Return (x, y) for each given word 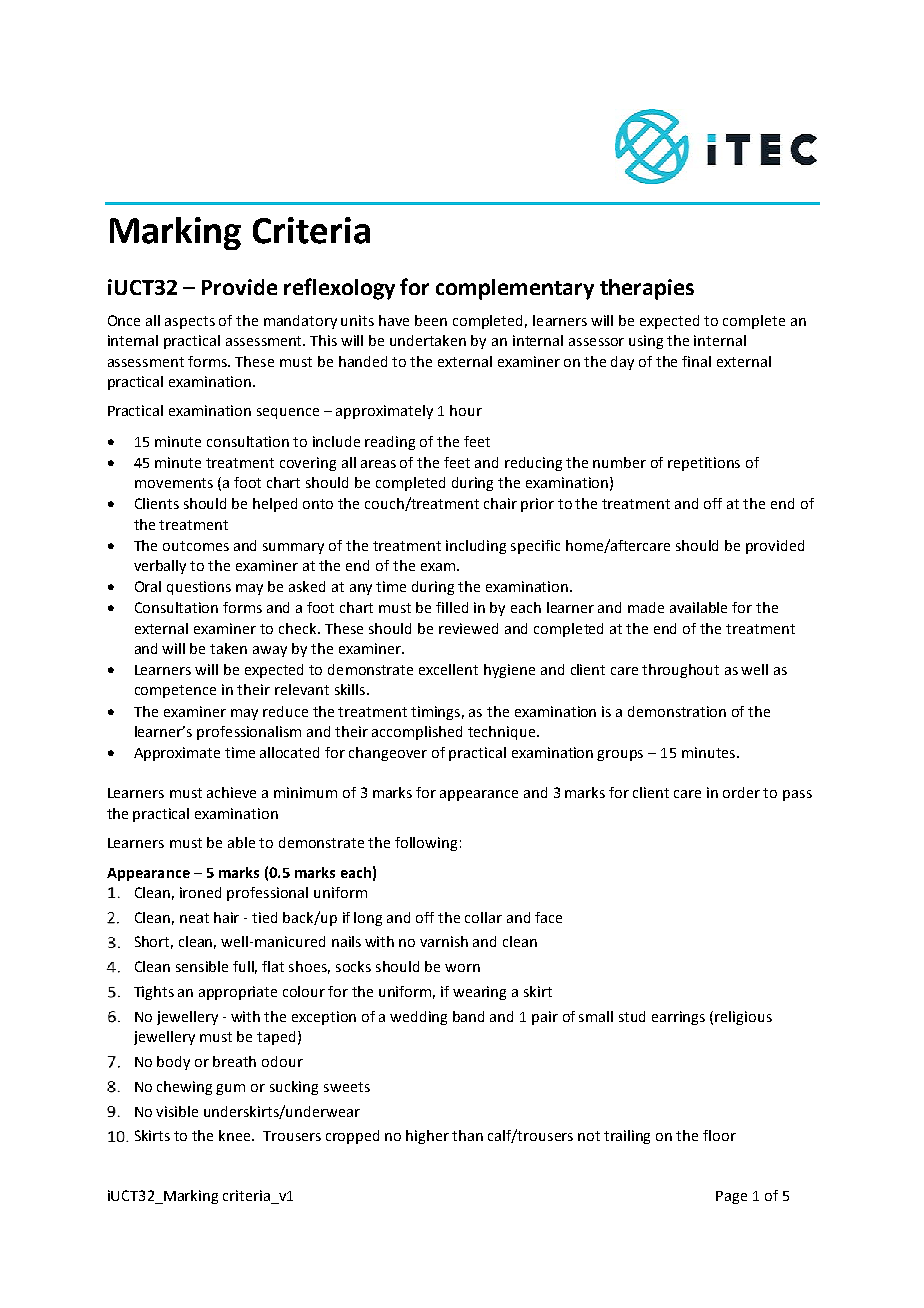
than (467, 1135)
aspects (190, 322)
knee (236, 1135)
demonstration (677, 711)
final (696, 361)
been (431, 320)
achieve (231, 792)
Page (731, 1197)
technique (503, 733)
